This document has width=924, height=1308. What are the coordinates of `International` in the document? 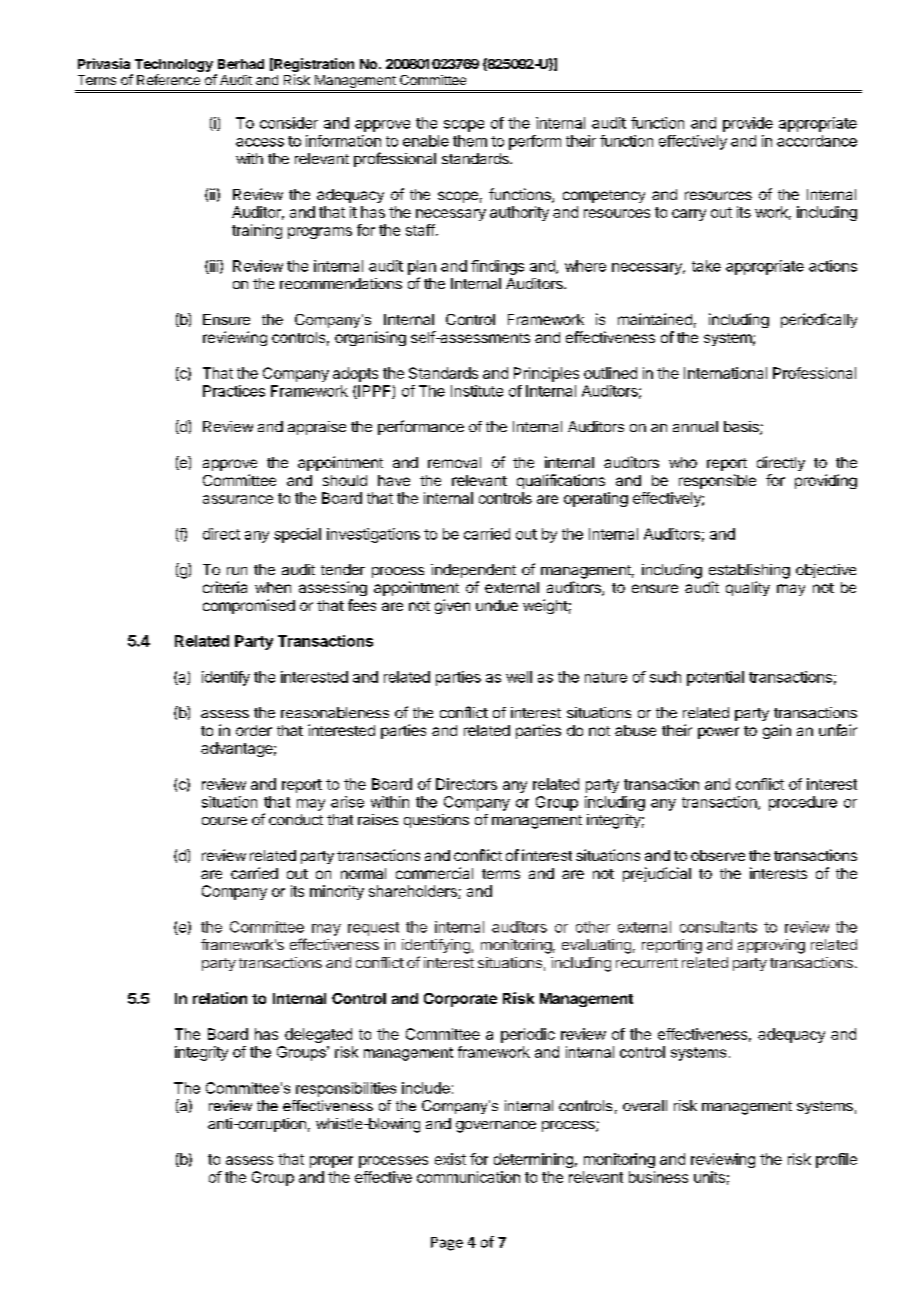 It's located at (725, 373).
